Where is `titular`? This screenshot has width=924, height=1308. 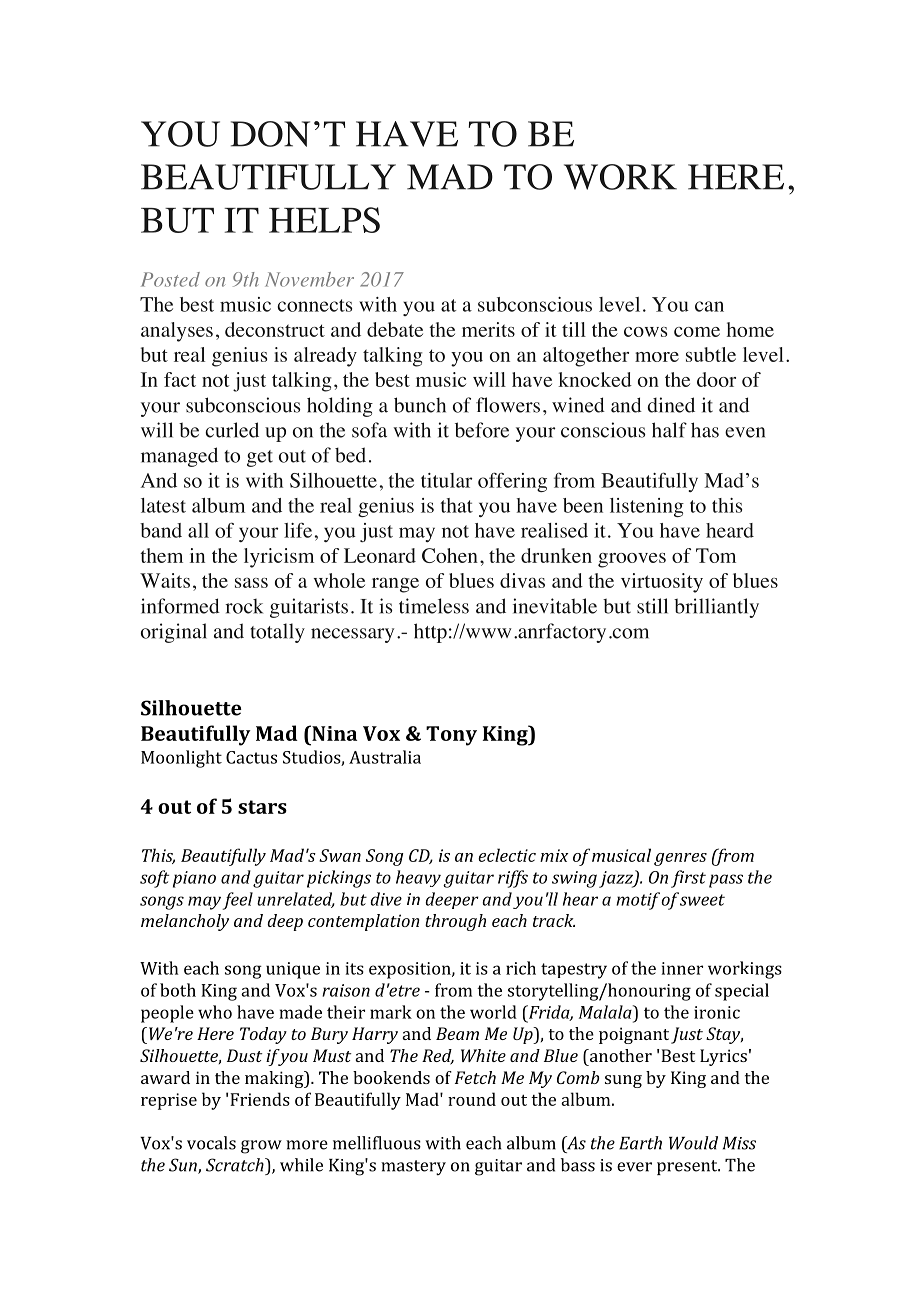 titular is located at coordinates (446, 480).
